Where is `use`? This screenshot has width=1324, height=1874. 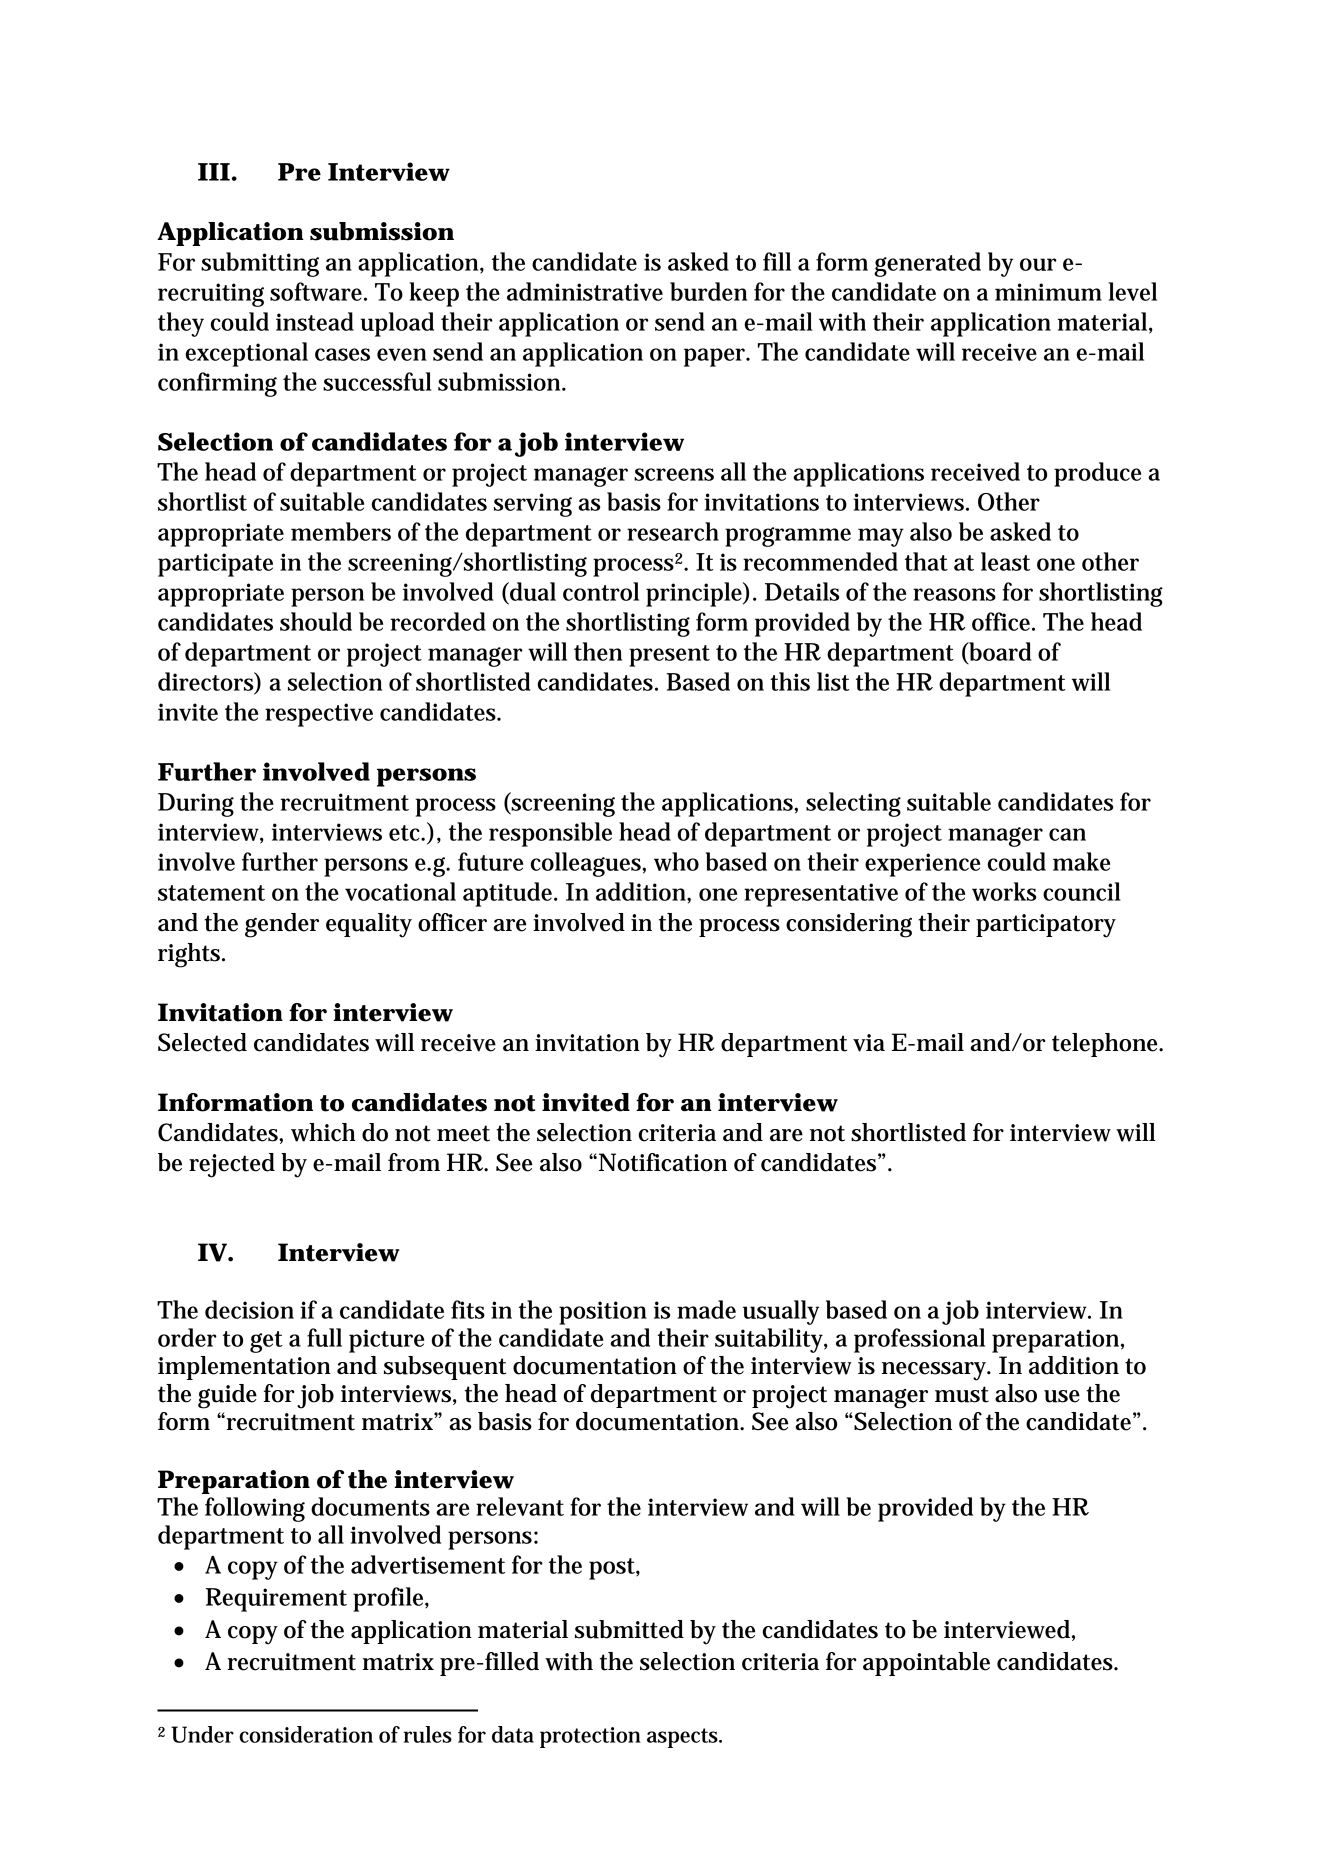
use is located at coordinates (1062, 1396).
